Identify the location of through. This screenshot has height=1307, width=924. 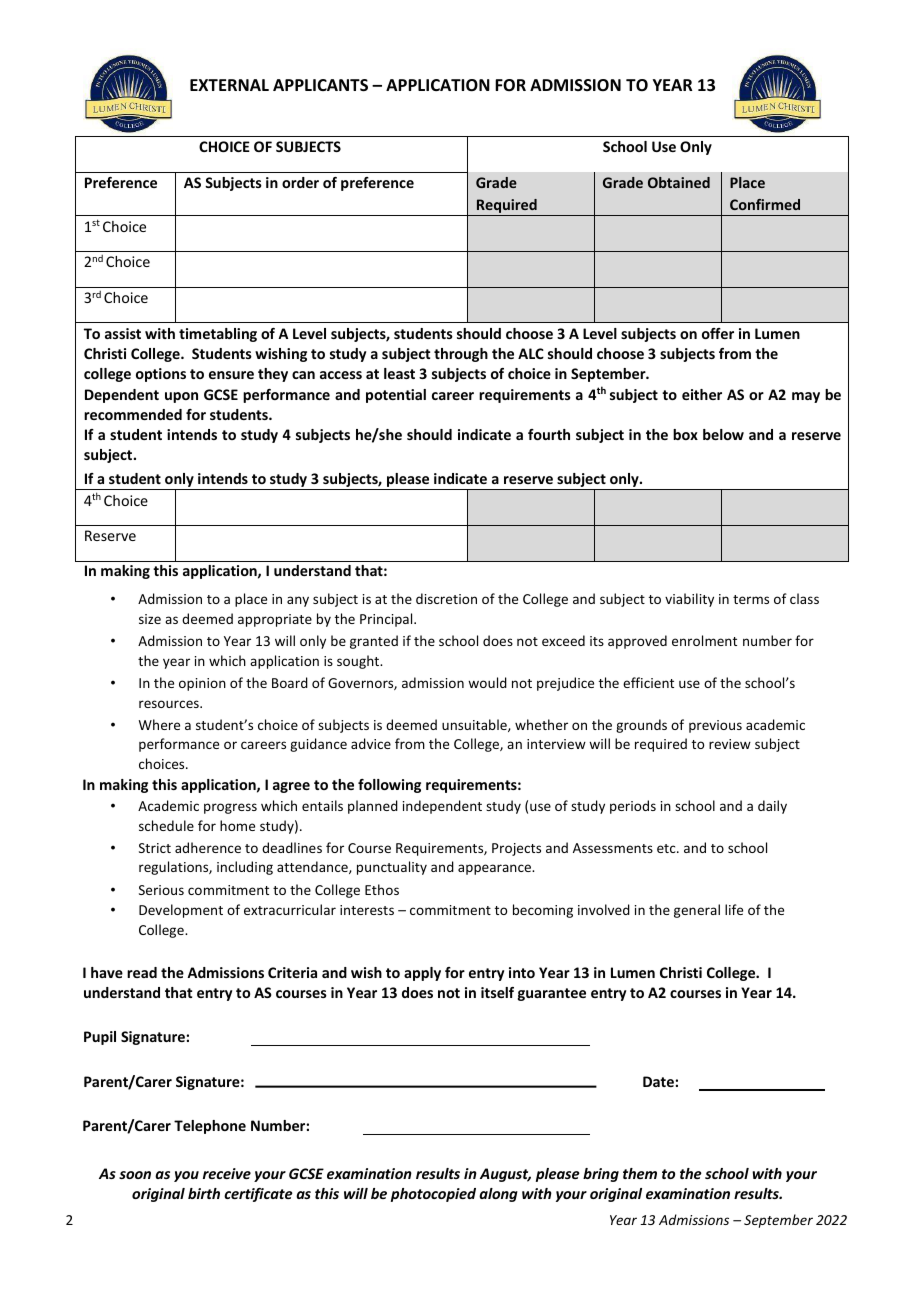
(461, 355).
